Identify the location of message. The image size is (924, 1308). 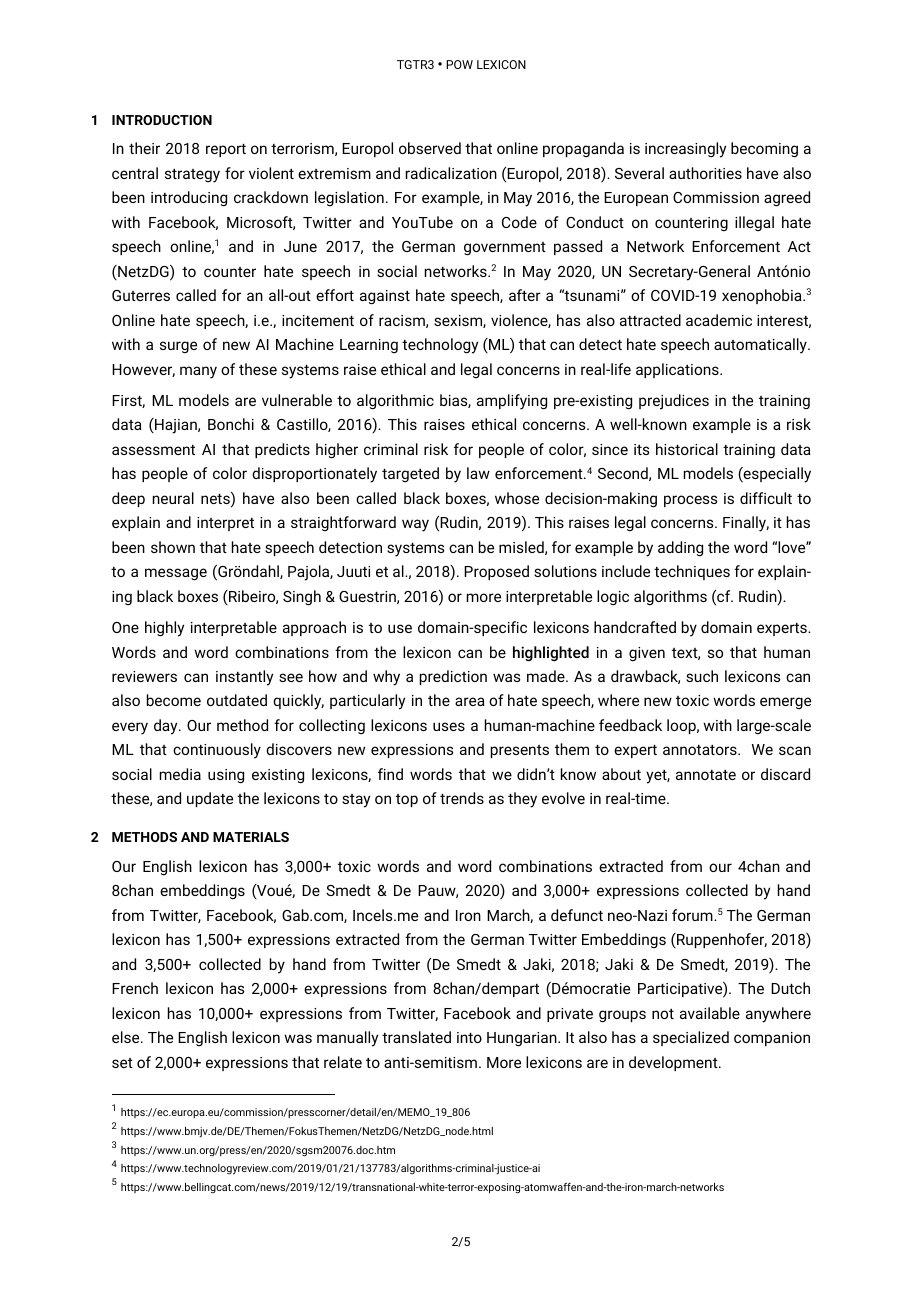
(176, 574).
